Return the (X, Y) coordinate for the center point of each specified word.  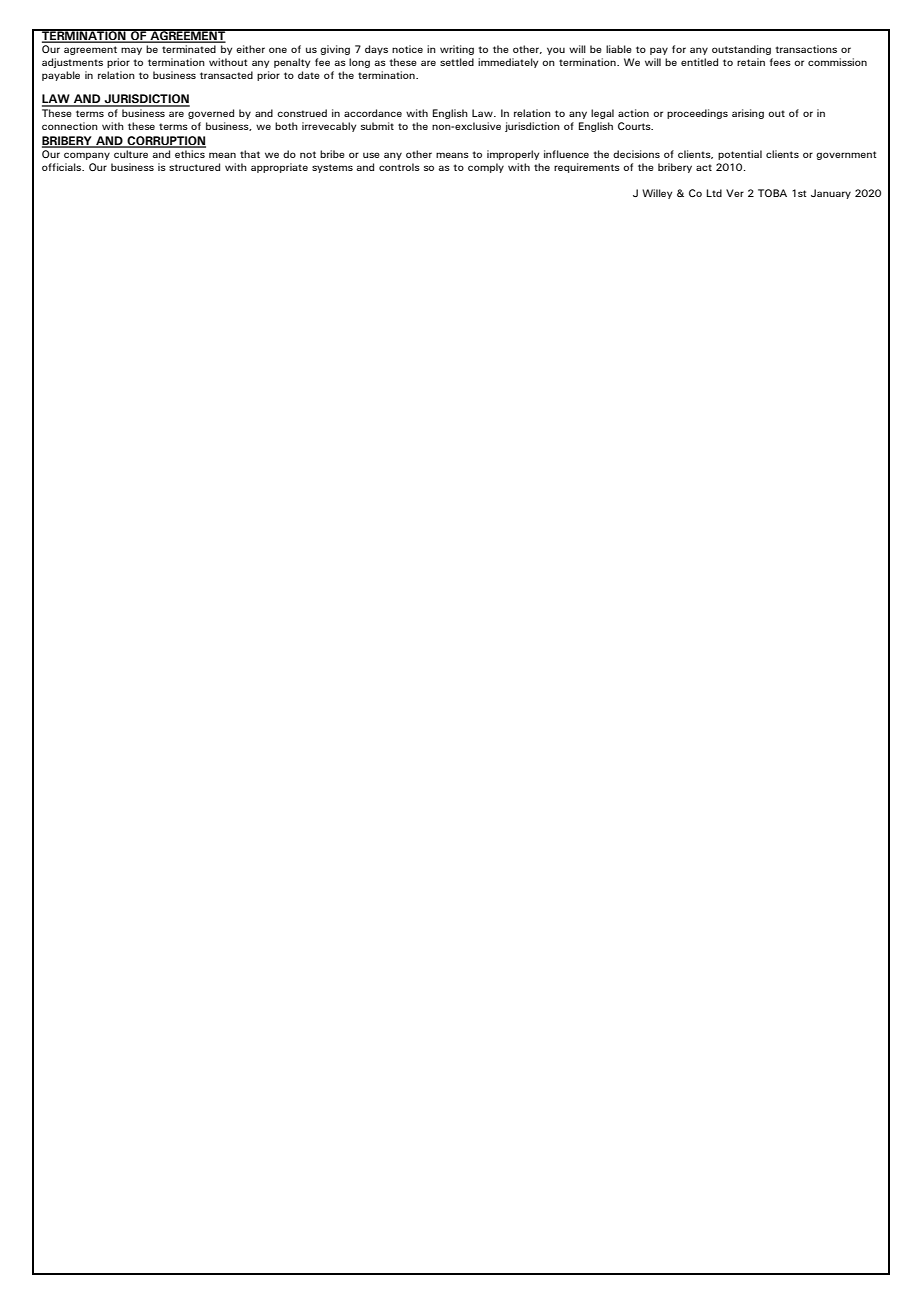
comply (486, 168)
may (131, 51)
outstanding (741, 50)
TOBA (772, 193)
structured (194, 167)
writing (457, 50)
